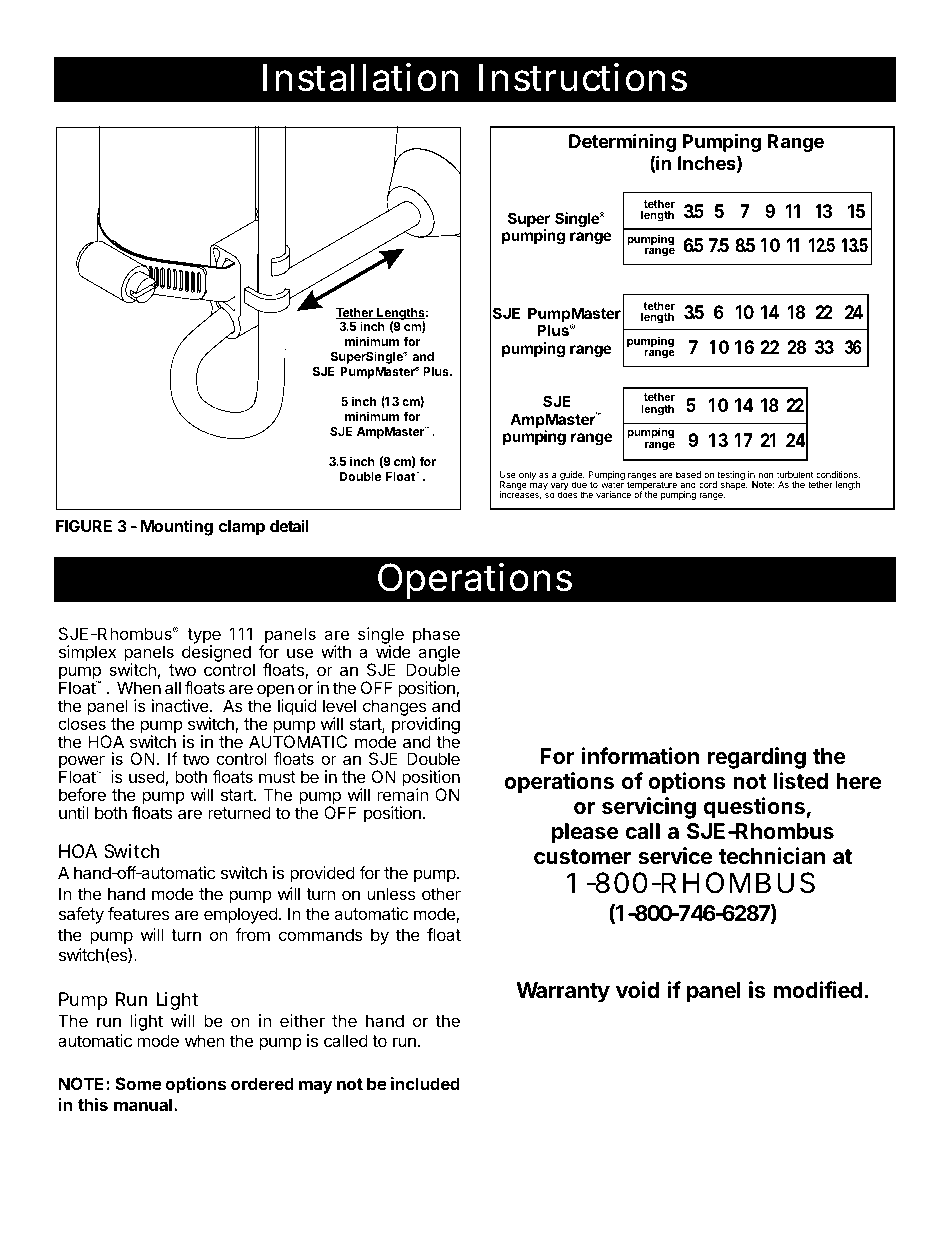 The height and width of the screenshot is (1233, 952). I want to click on remain, so click(403, 794).
